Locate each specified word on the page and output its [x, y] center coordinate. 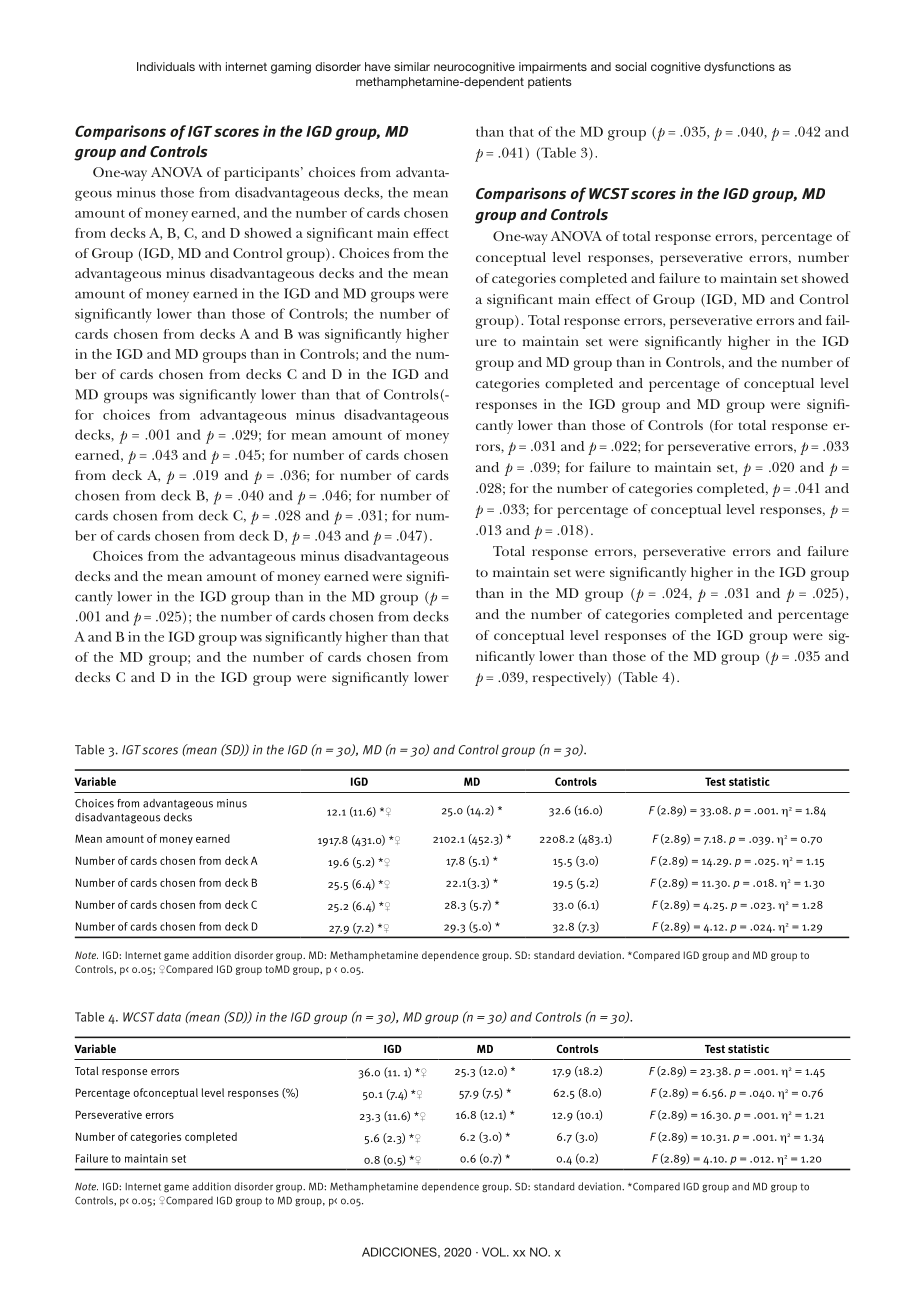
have [378, 66]
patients [550, 83]
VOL [495, 1252]
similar [412, 66]
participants [261, 174]
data [169, 1017]
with [210, 66]
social [630, 66]
